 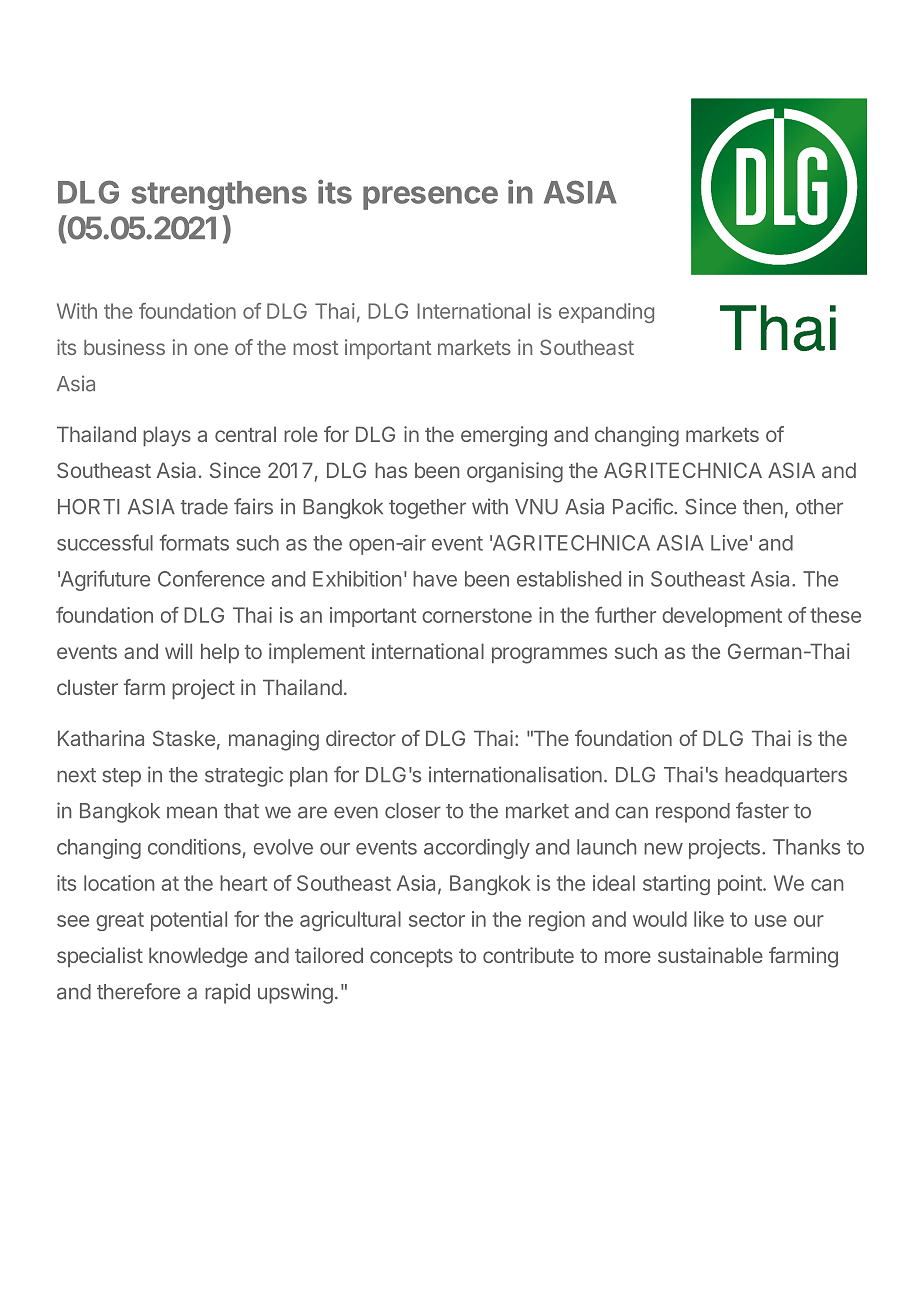 I want to click on organising, so click(x=515, y=472).
